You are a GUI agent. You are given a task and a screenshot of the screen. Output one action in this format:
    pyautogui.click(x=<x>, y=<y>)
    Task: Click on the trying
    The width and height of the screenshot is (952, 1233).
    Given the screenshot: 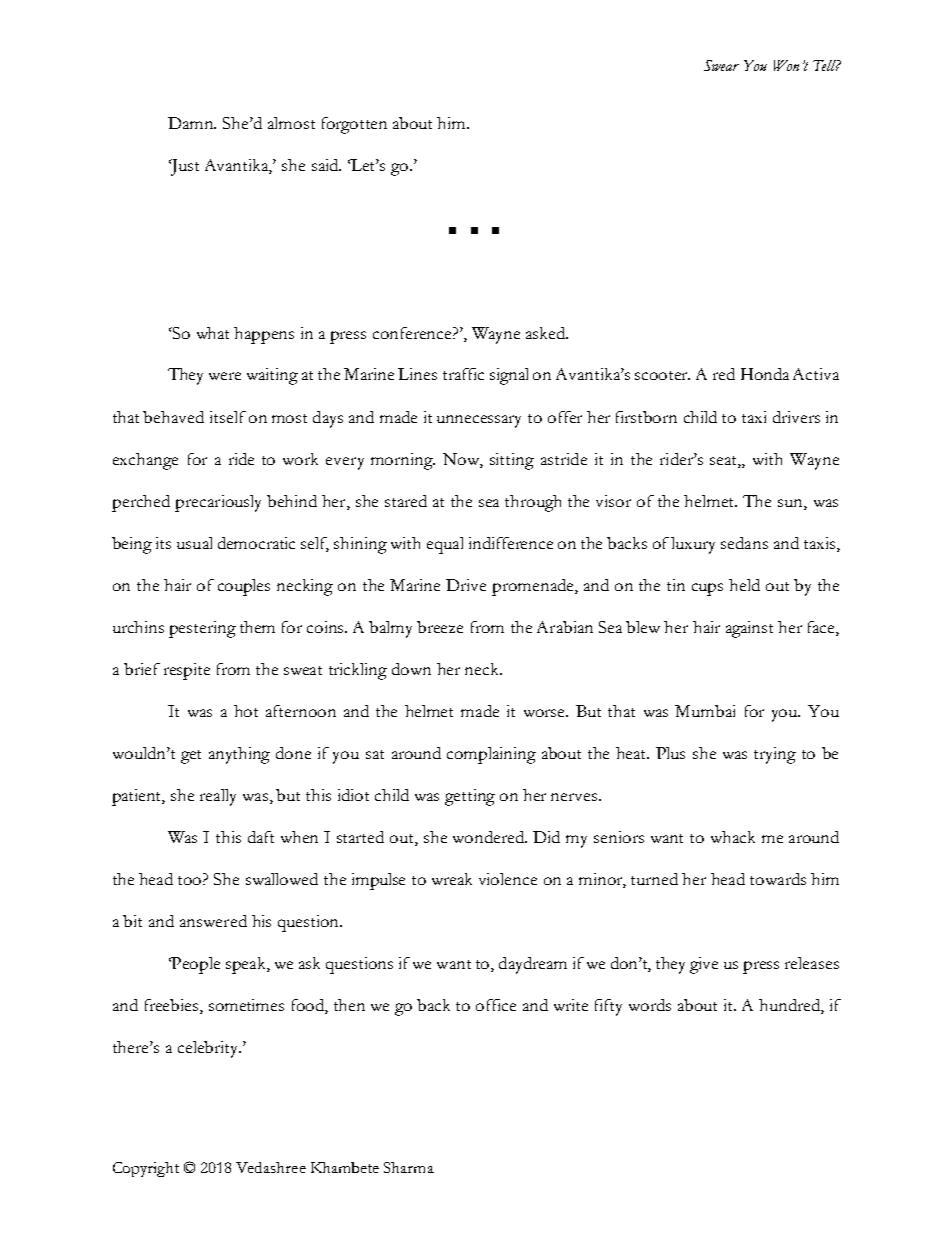 What is the action you would take?
    pyautogui.click(x=775, y=755)
